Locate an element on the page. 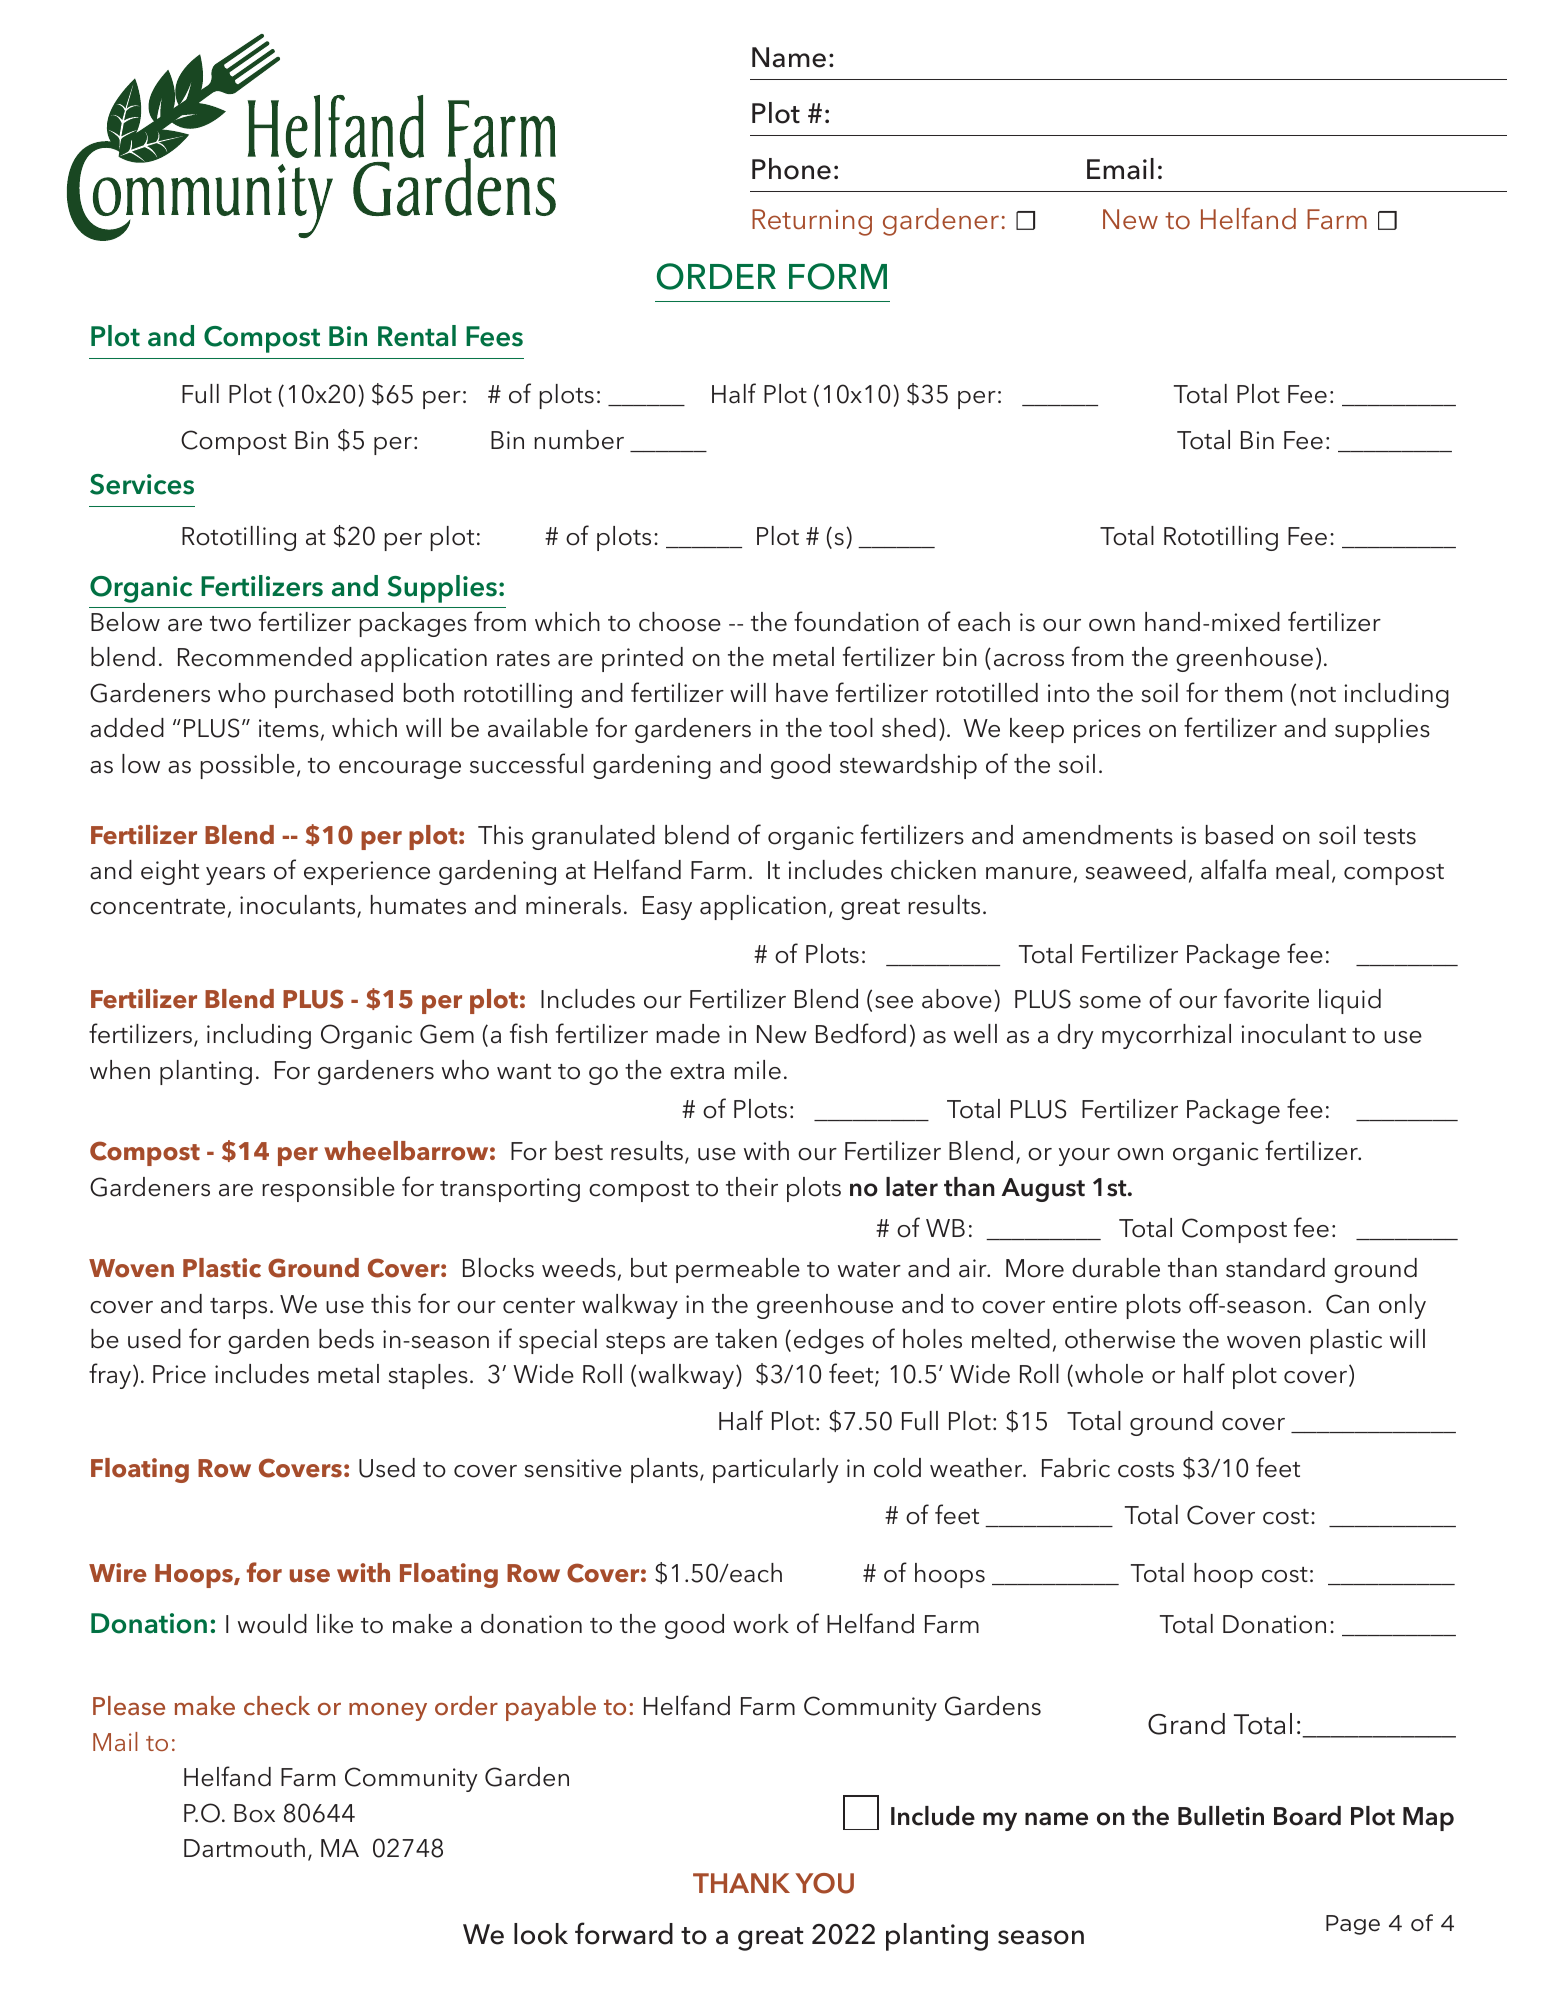 Image resolution: width=1549 pixels, height=2004 pixels. mile is located at coordinates (757, 1070).
